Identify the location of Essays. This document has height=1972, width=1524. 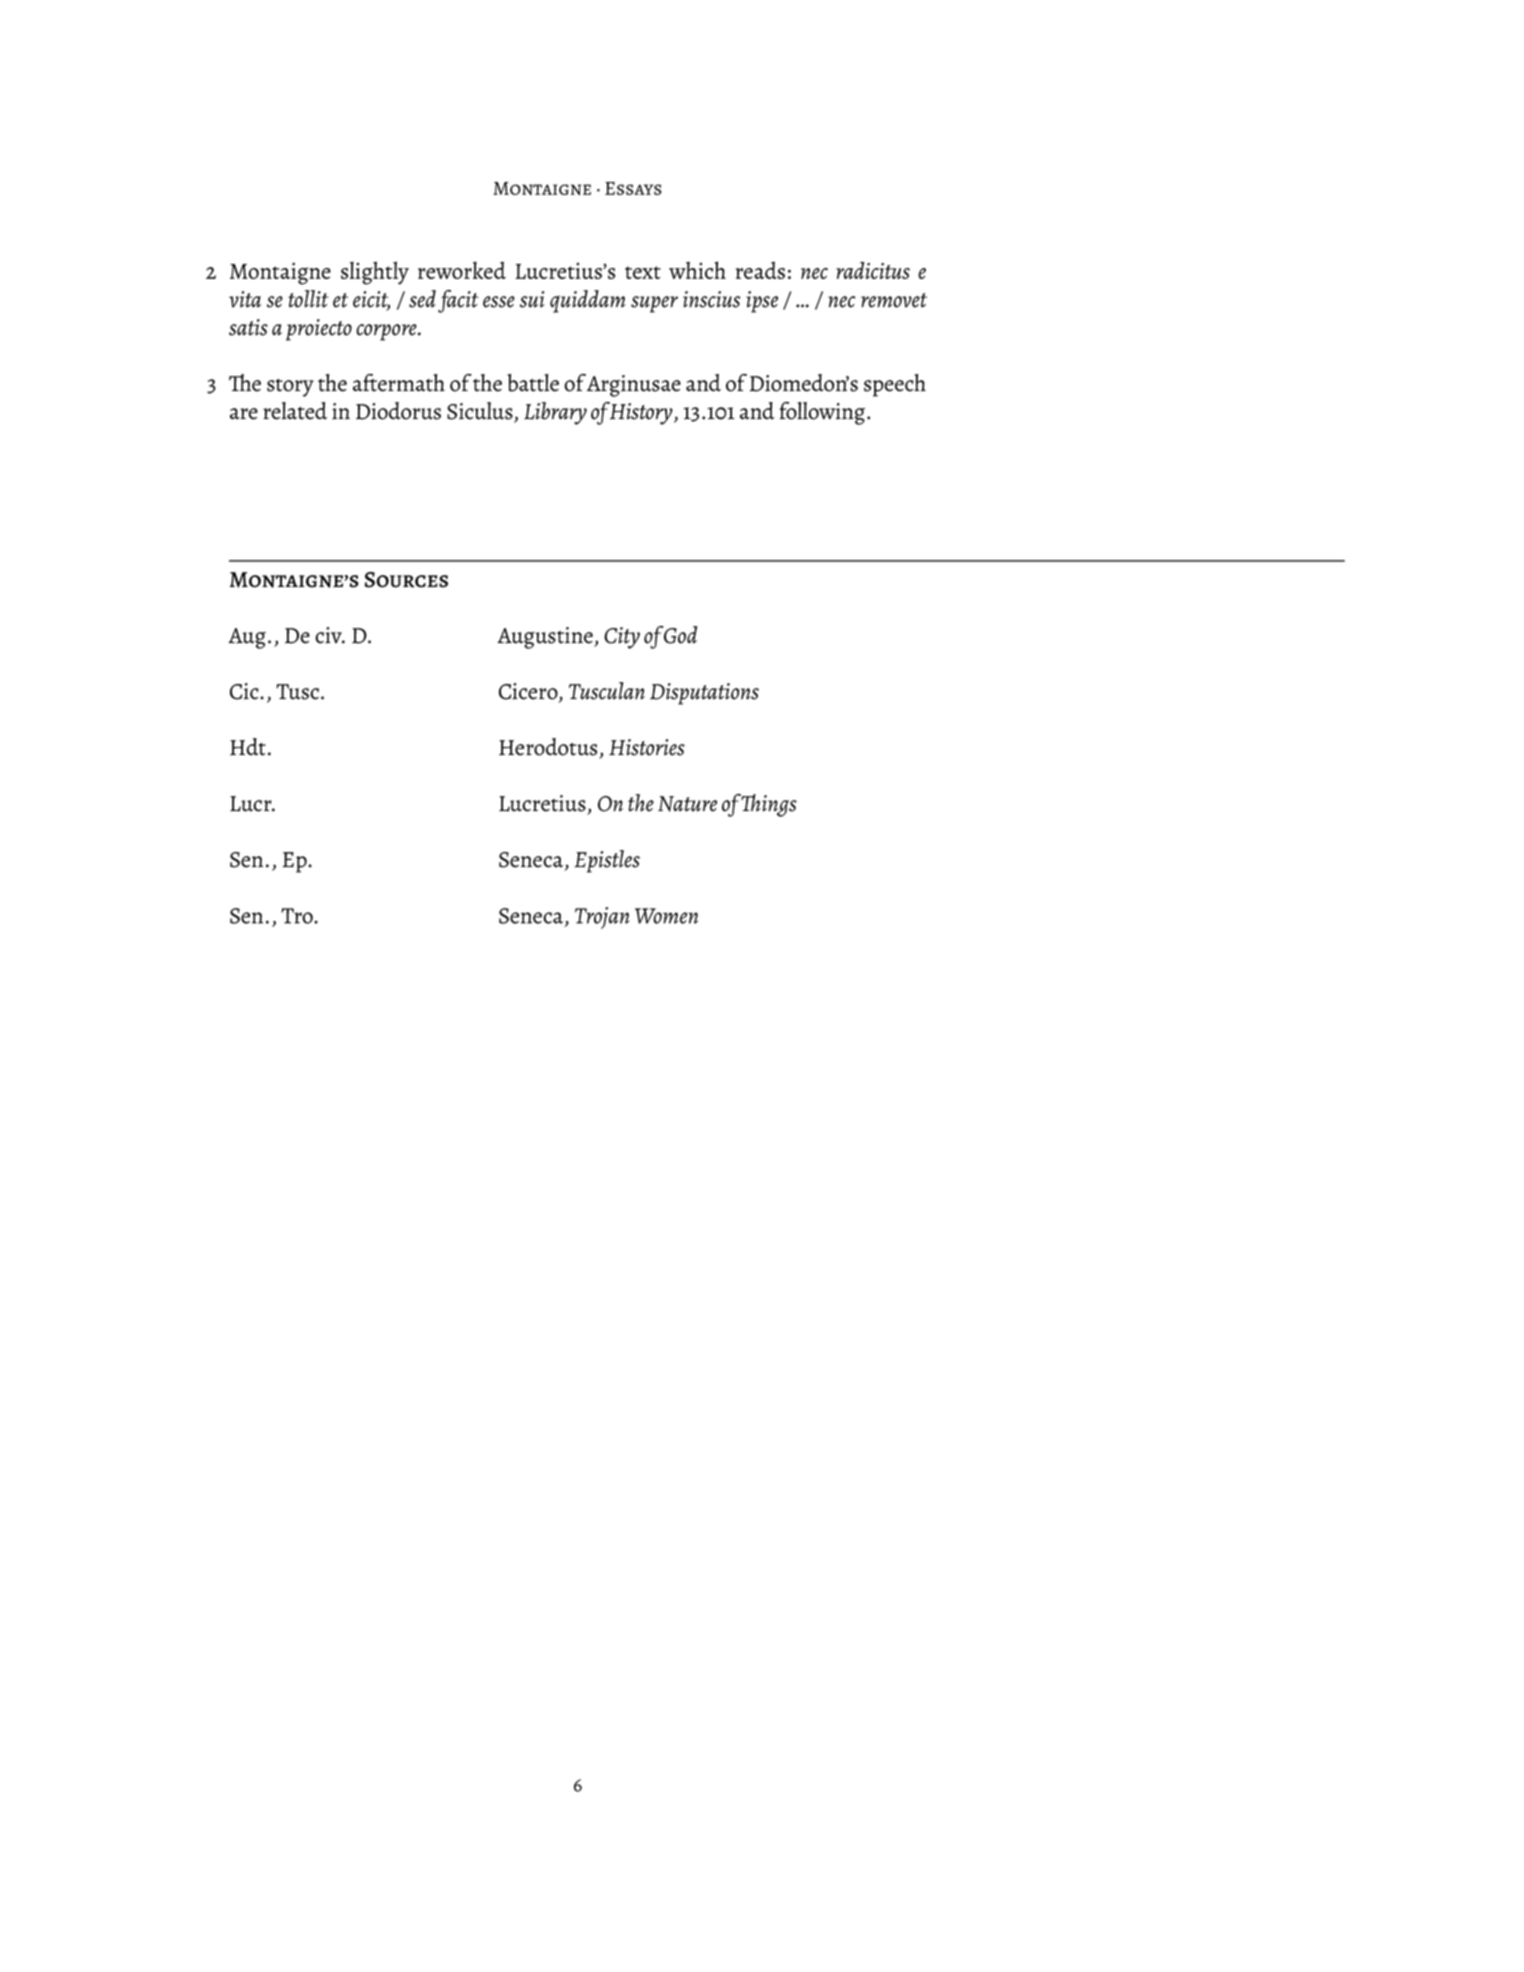
(633, 188).
